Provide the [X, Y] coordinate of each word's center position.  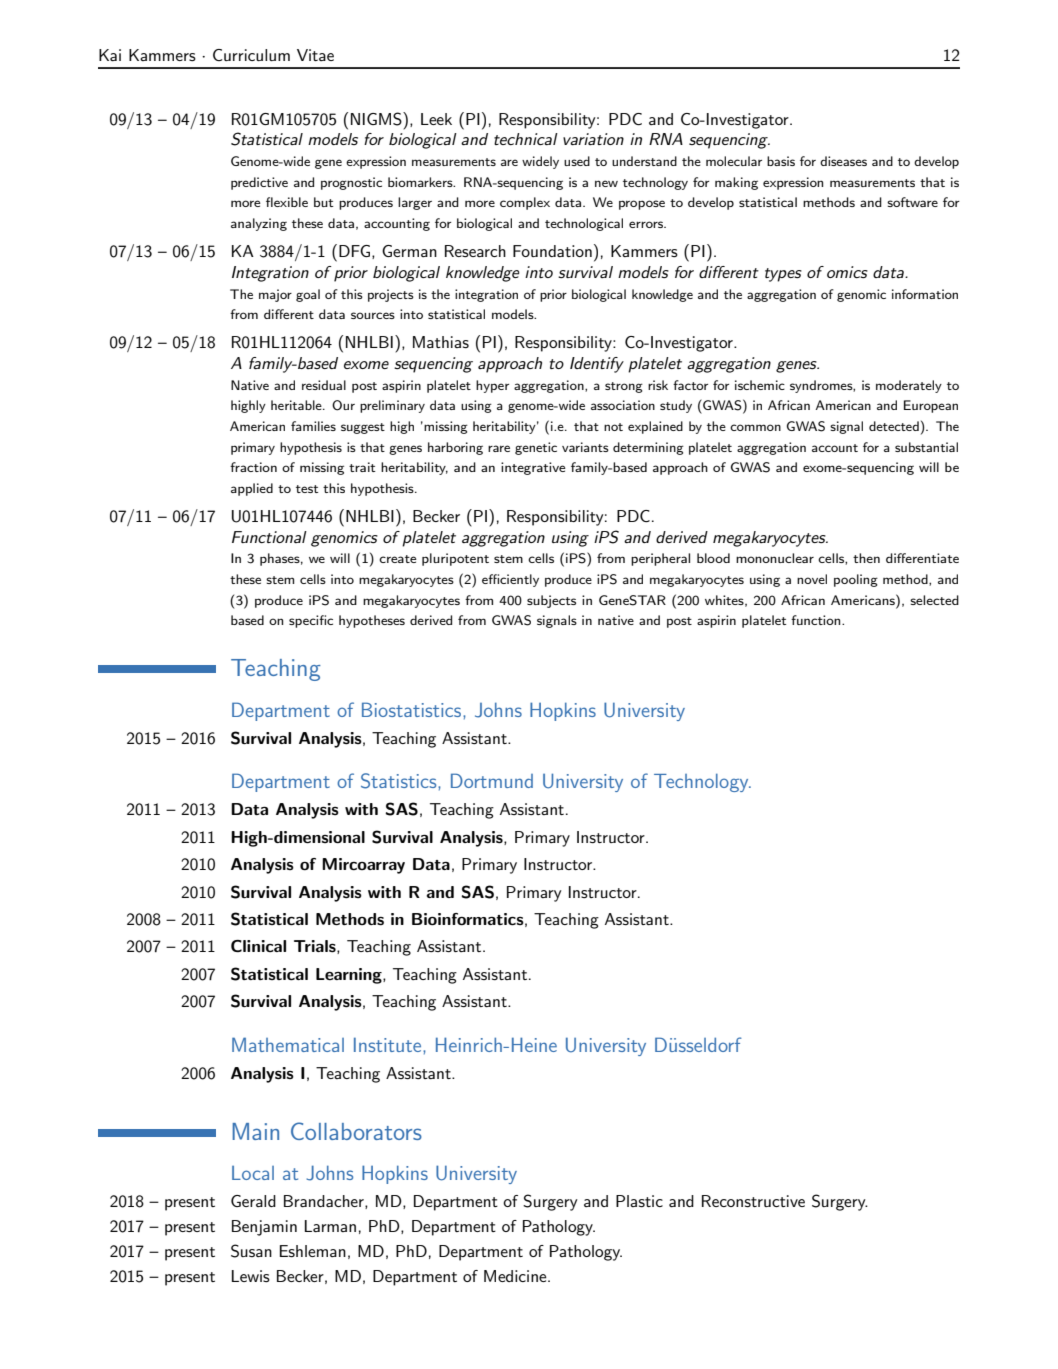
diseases [843, 161]
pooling [856, 580]
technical [526, 139]
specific [311, 621]
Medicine [516, 1276]
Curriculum [251, 55]
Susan [251, 1251]
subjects [551, 601]
